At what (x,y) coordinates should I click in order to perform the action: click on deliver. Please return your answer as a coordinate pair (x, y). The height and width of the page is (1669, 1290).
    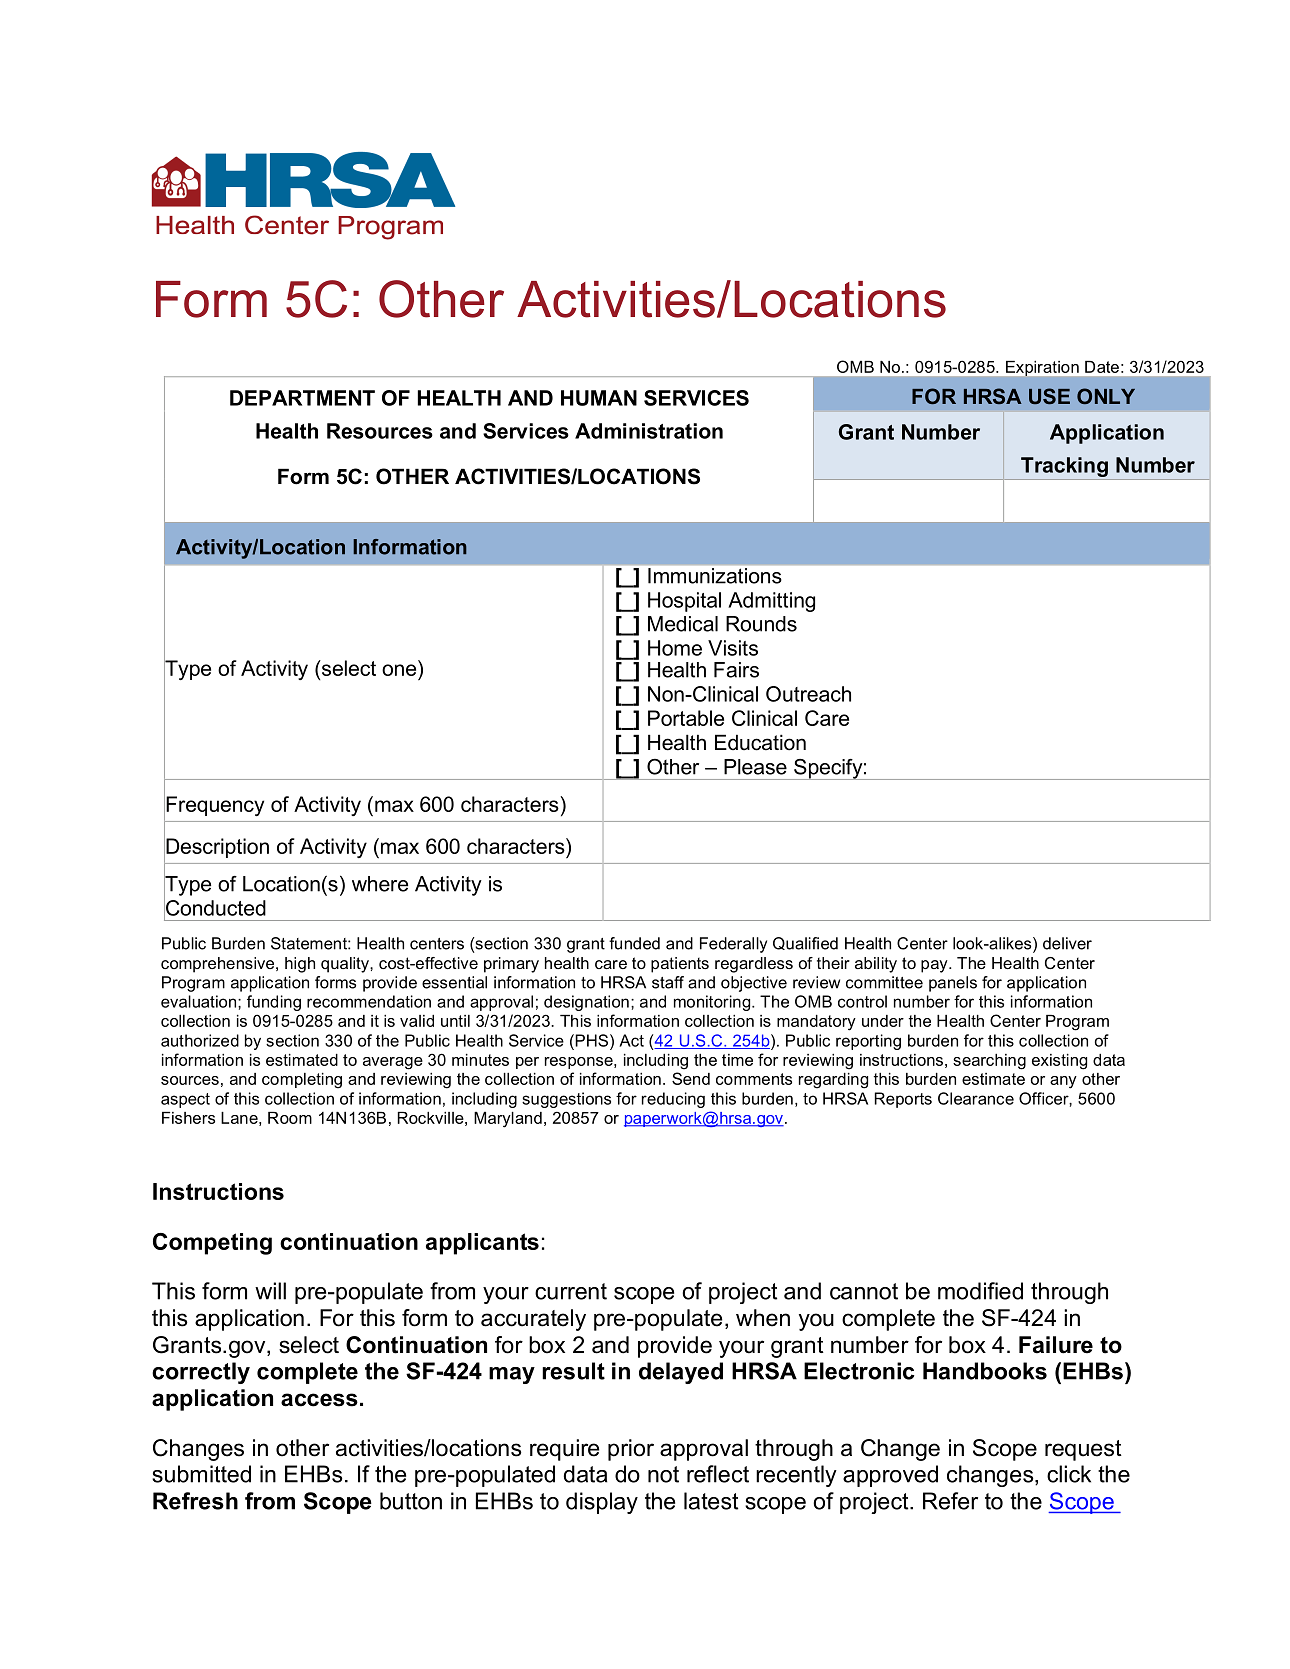
    Looking at the image, I should click on (1067, 943).
